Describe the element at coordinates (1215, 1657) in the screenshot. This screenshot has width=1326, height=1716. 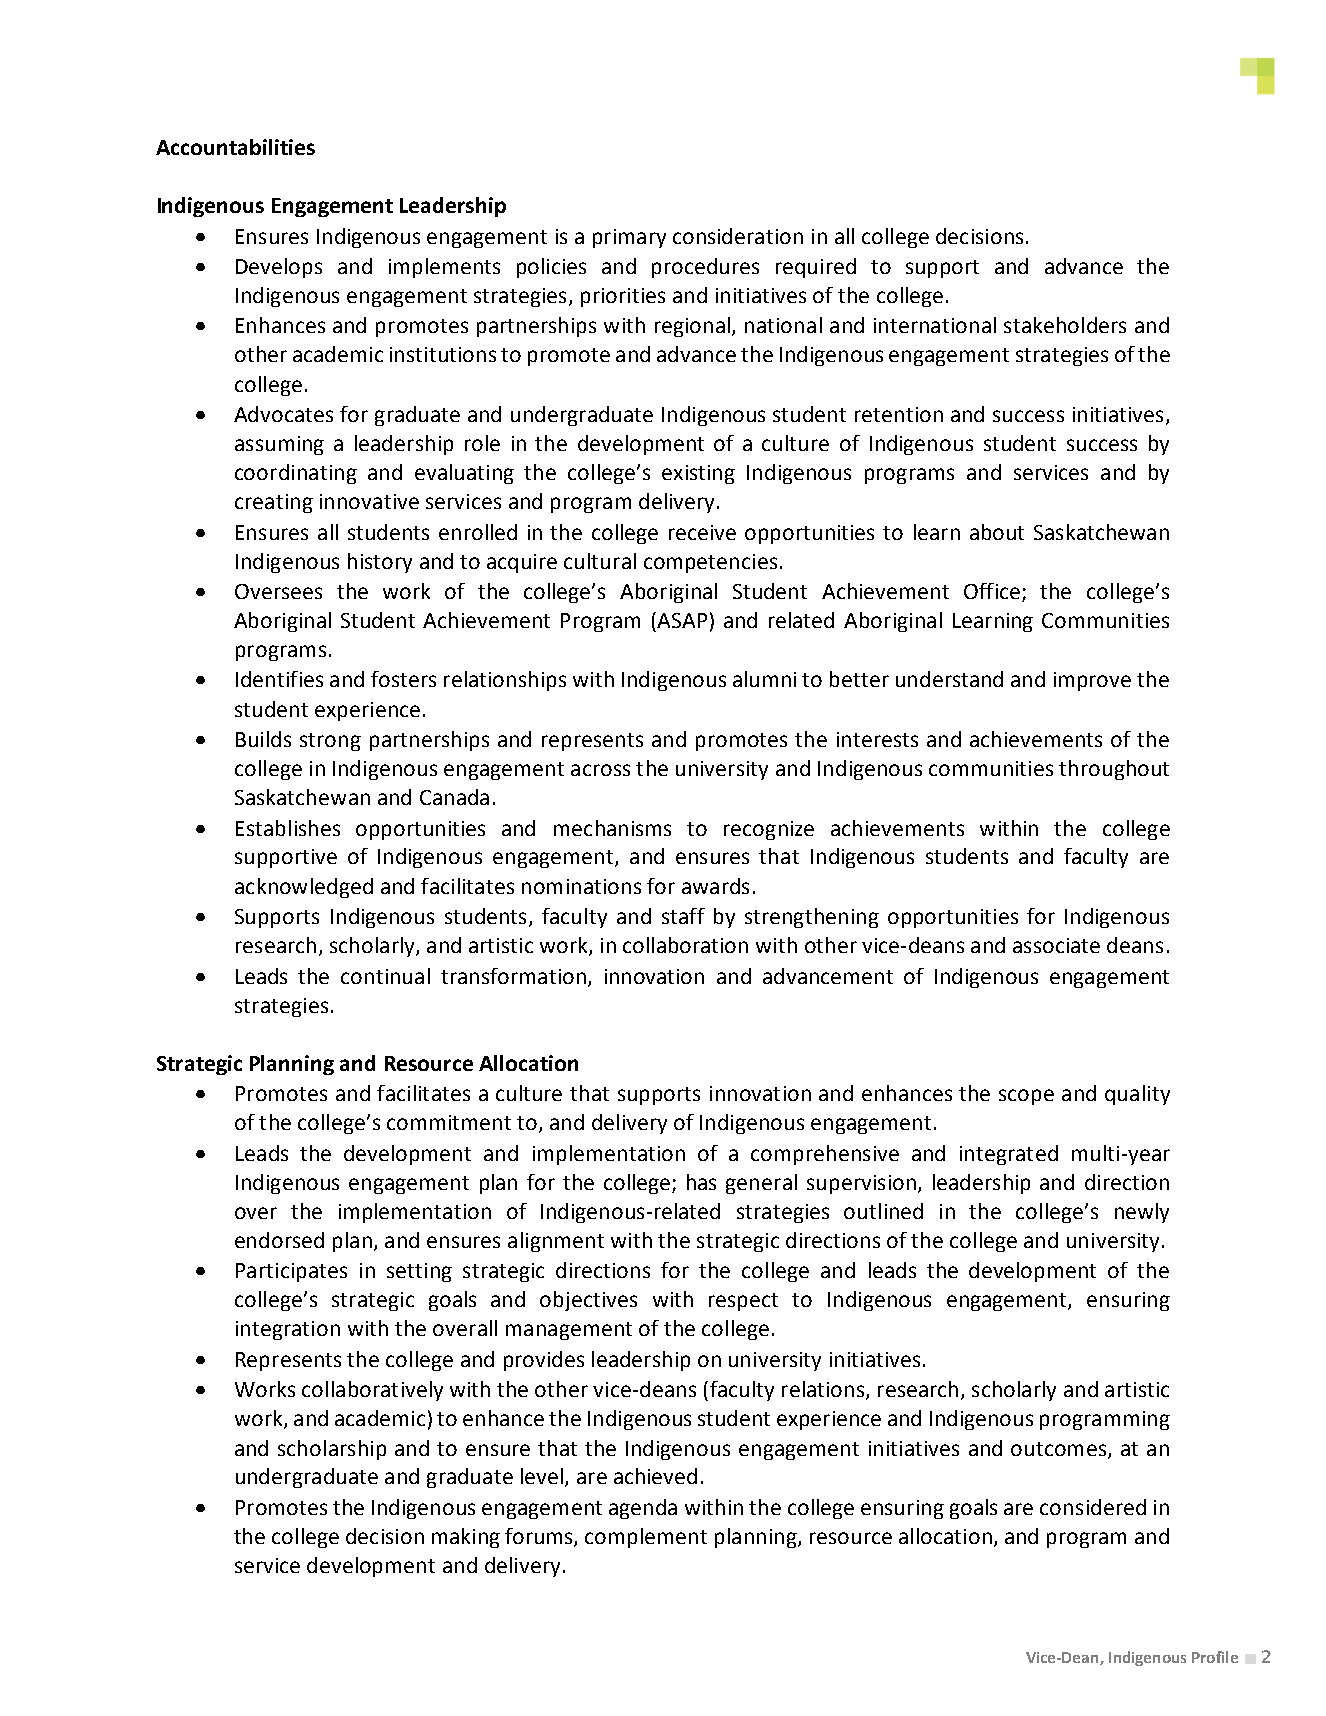
I see `Profile` at that location.
